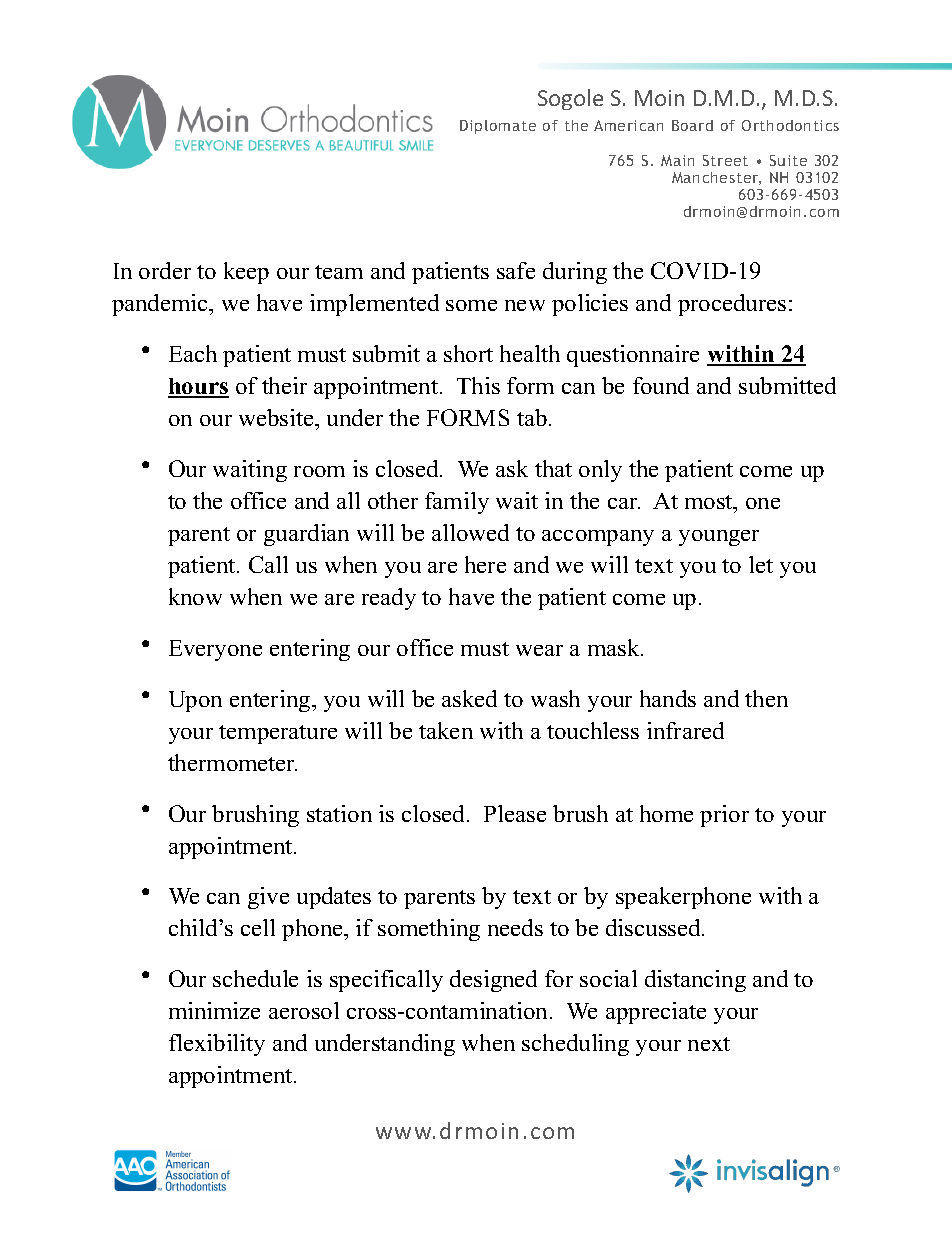 The image size is (952, 1233). What do you see at coordinates (214, 1010) in the page?
I see `minimize` at bounding box center [214, 1010].
